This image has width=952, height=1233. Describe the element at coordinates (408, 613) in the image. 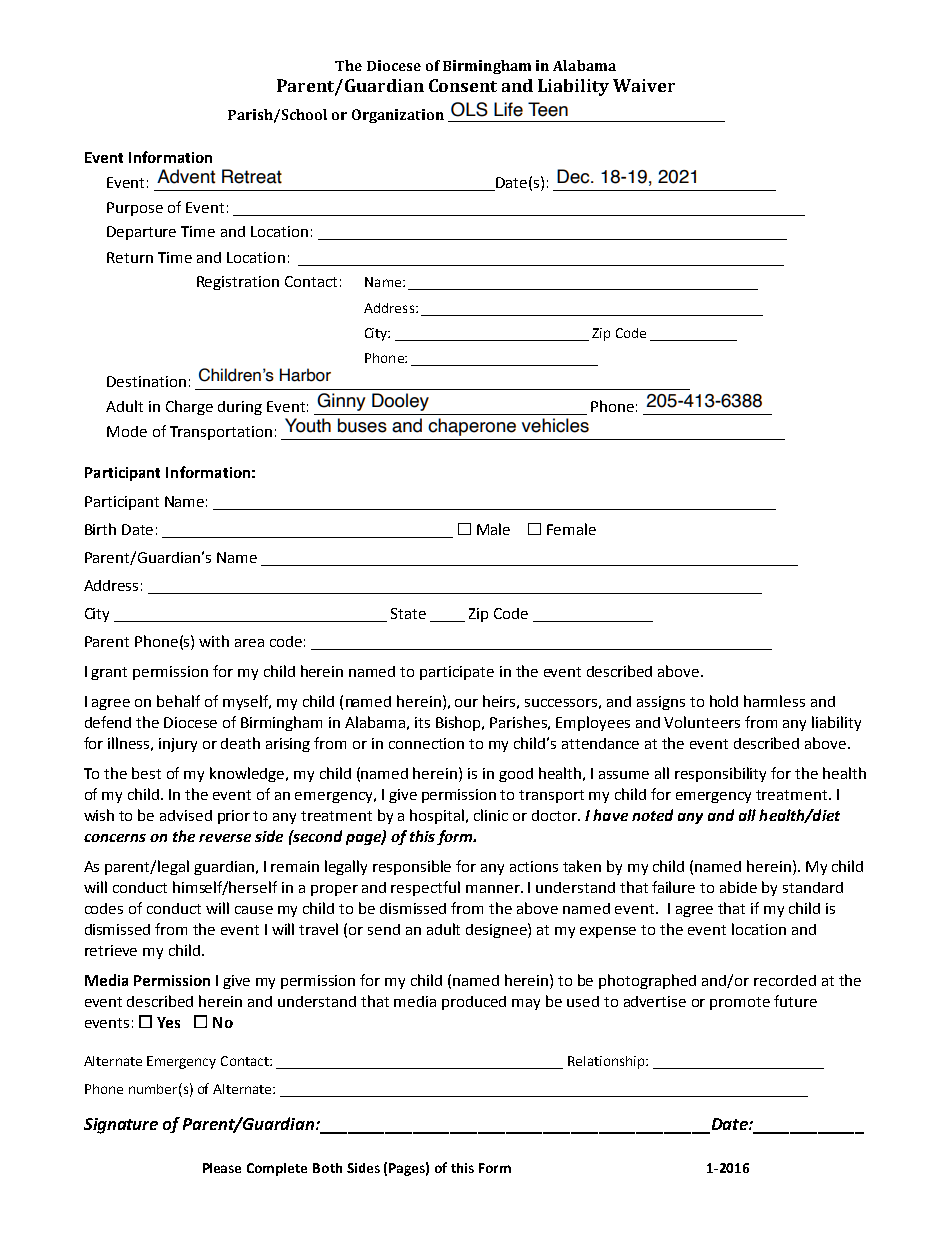

I see `State` at that location.
